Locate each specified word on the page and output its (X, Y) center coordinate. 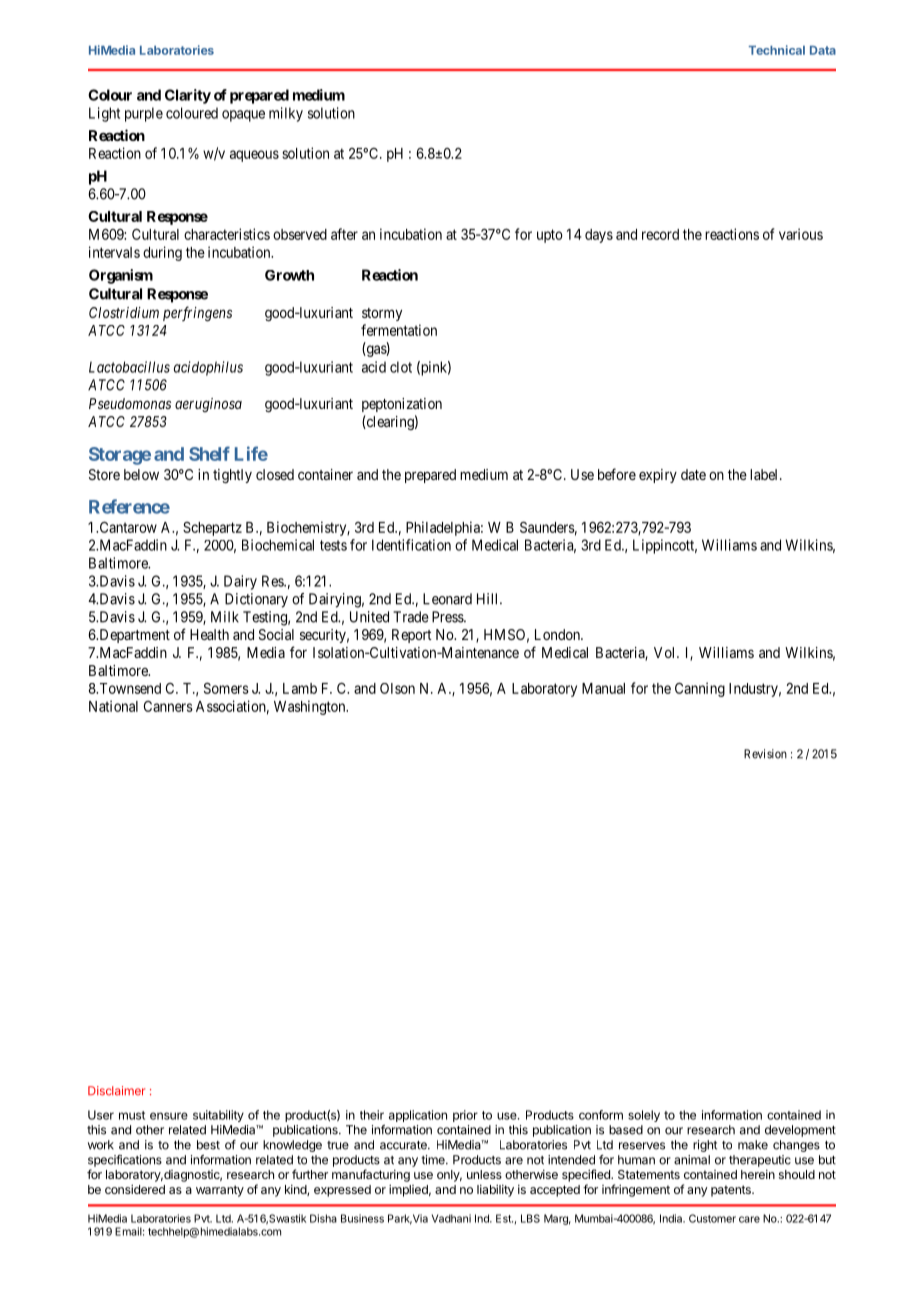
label (765, 474)
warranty (220, 1191)
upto (550, 236)
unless (484, 1174)
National (113, 706)
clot (401, 367)
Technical (777, 50)
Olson (397, 688)
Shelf (209, 453)
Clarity (188, 96)
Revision (765, 754)
